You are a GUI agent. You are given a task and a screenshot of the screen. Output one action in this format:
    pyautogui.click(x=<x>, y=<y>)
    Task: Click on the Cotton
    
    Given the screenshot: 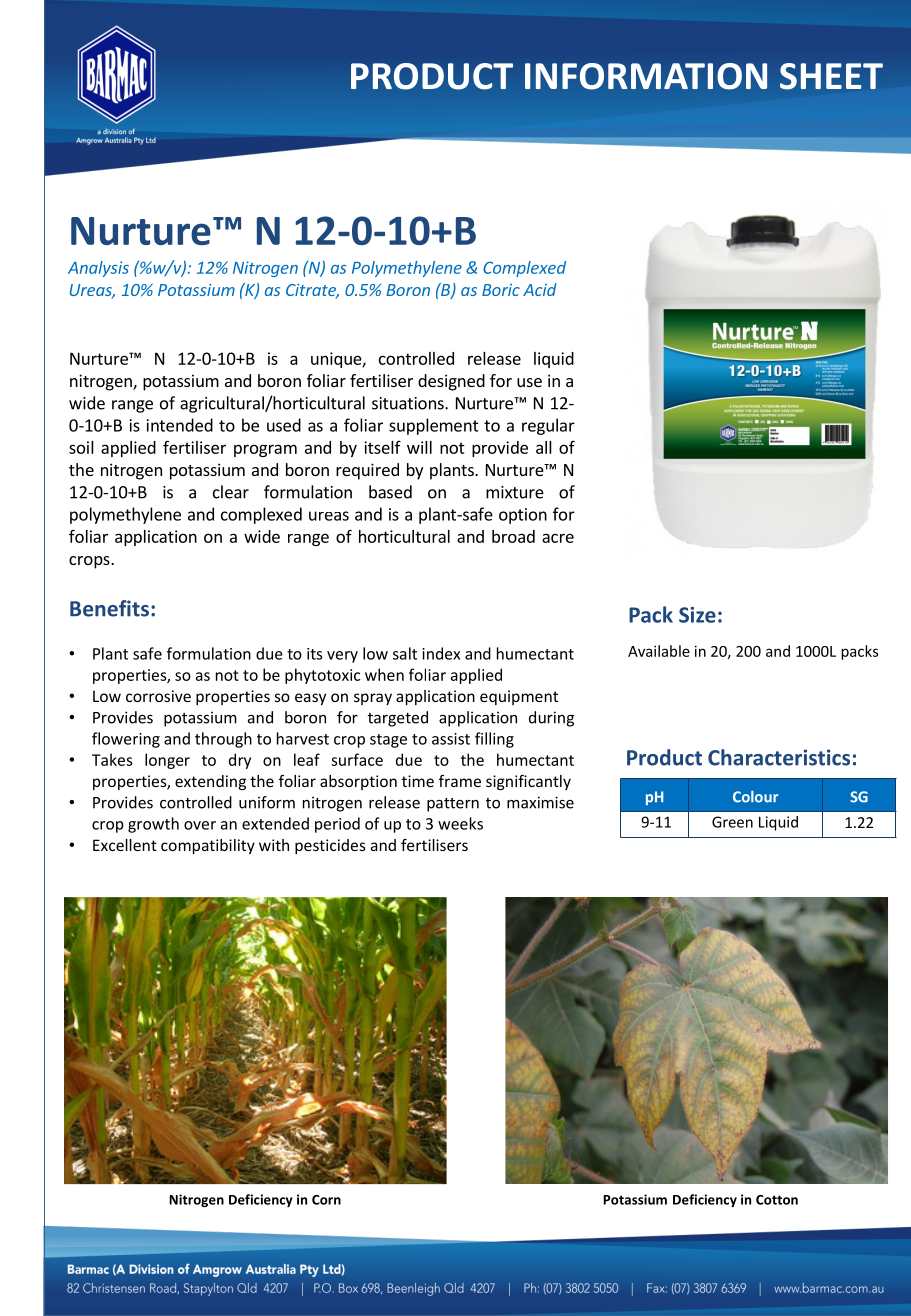 What is the action you would take?
    pyautogui.click(x=777, y=1200)
